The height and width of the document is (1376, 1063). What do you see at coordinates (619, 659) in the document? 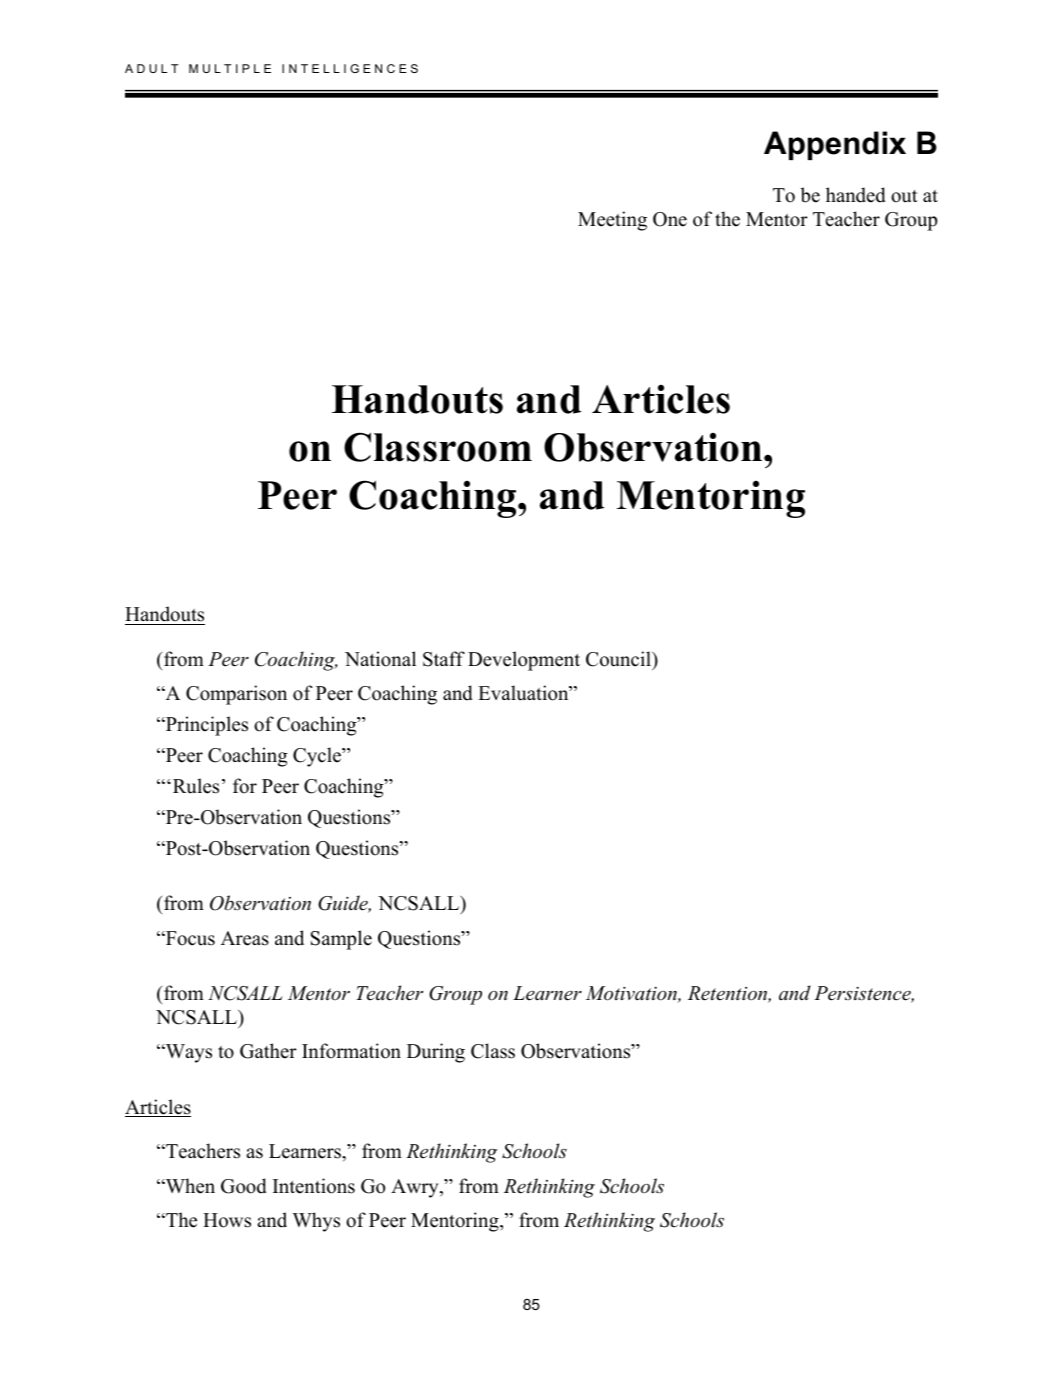
I see `Council` at bounding box center [619, 659].
